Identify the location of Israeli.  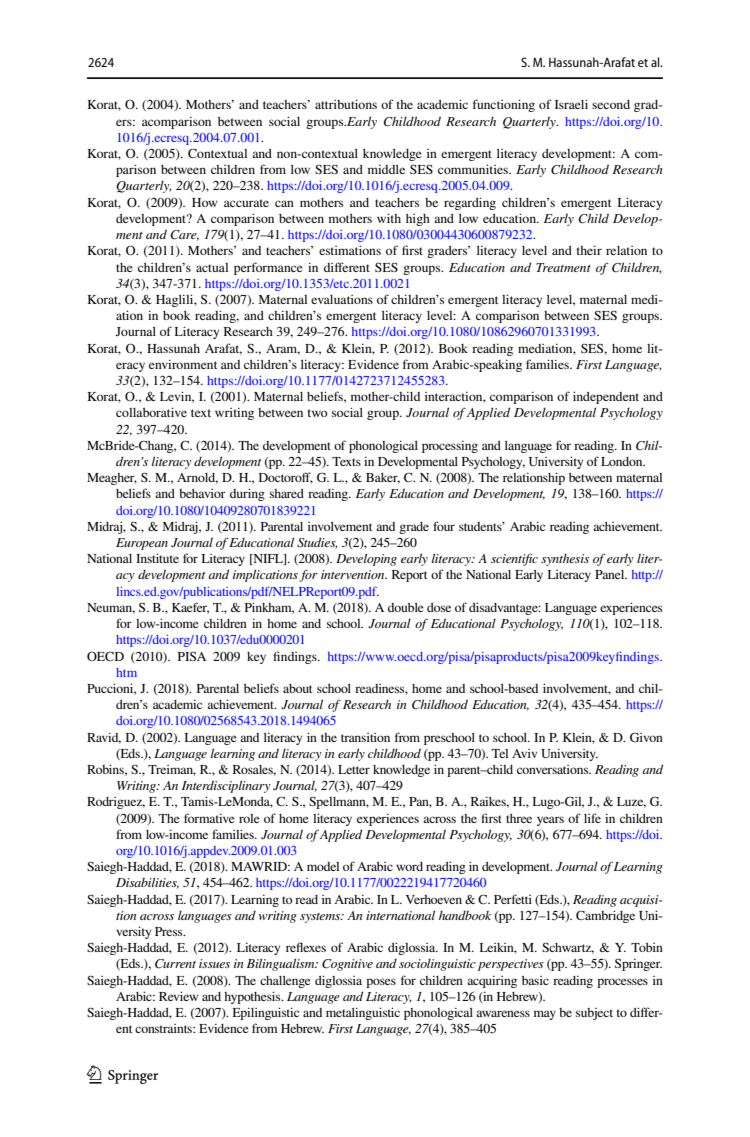
(571, 104).
